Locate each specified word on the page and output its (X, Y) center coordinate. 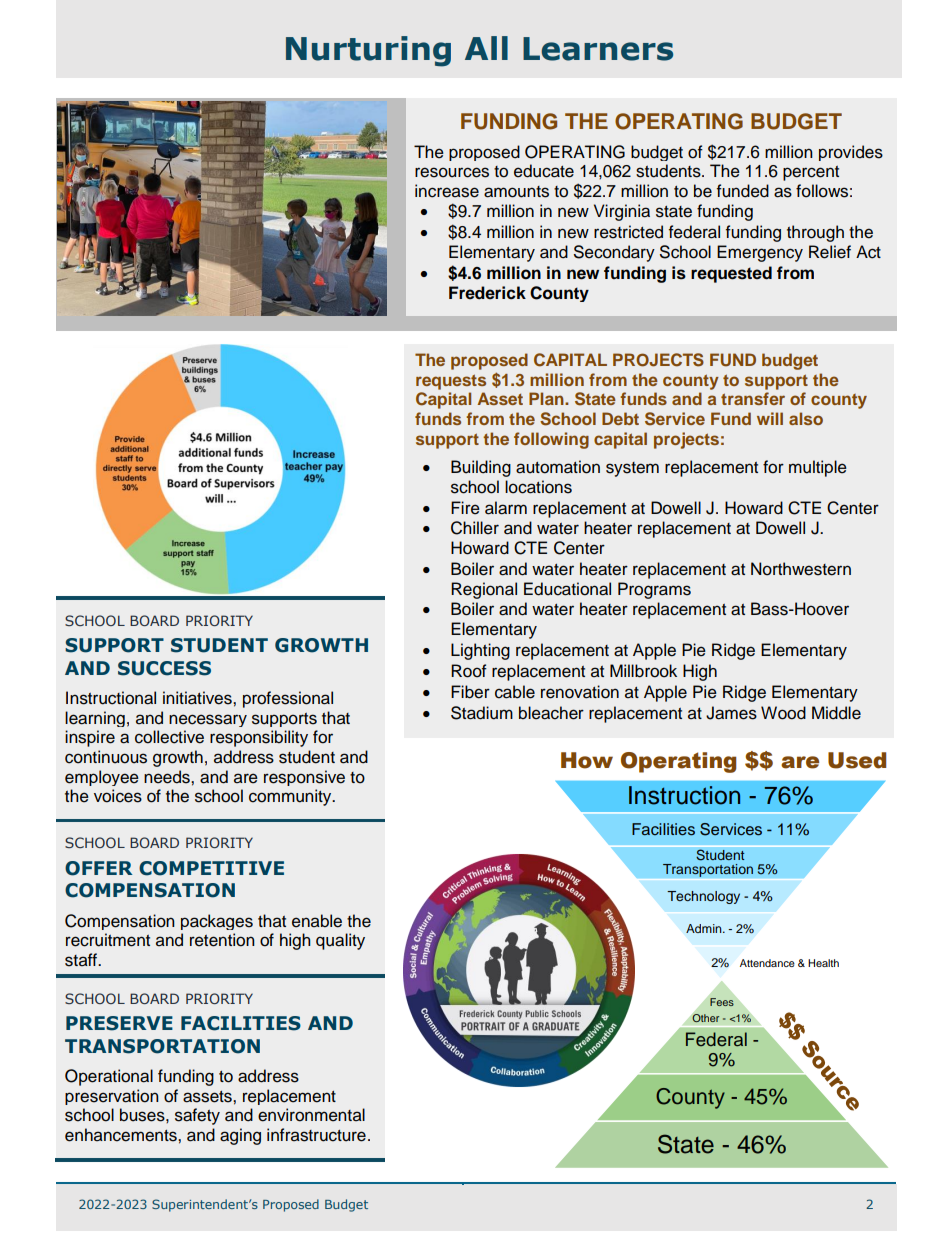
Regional (484, 590)
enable (317, 921)
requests (451, 382)
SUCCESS (164, 668)
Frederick (487, 293)
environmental (311, 1115)
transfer (753, 398)
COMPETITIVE (211, 868)
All (486, 48)
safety (197, 1116)
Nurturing (368, 51)
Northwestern (801, 569)
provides (851, 153)
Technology (703, 897)
